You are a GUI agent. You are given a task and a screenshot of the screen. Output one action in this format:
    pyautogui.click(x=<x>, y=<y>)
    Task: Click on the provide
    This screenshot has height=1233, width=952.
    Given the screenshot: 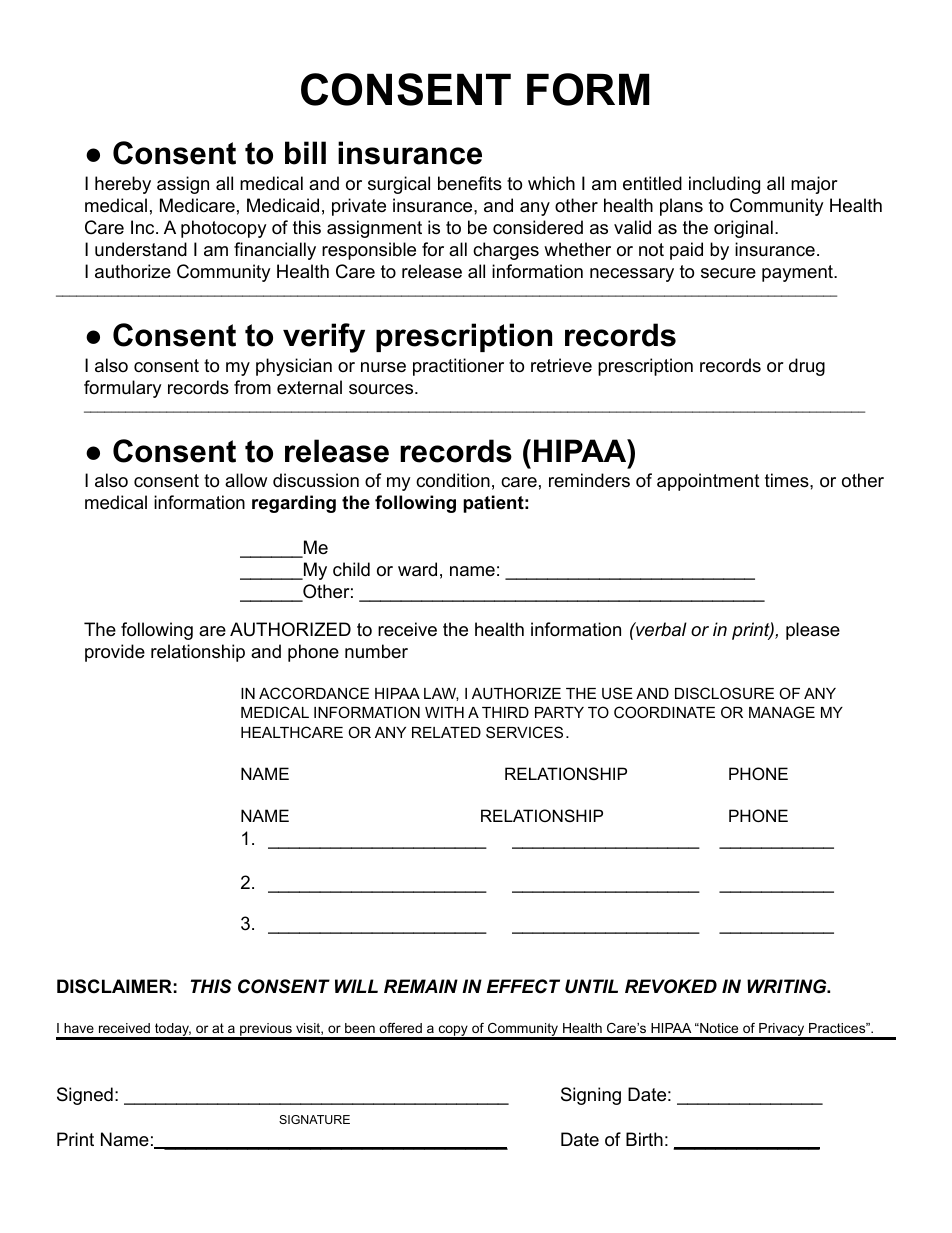 What is the action you would take?
    pyautogui.click(x=115, y=653)
